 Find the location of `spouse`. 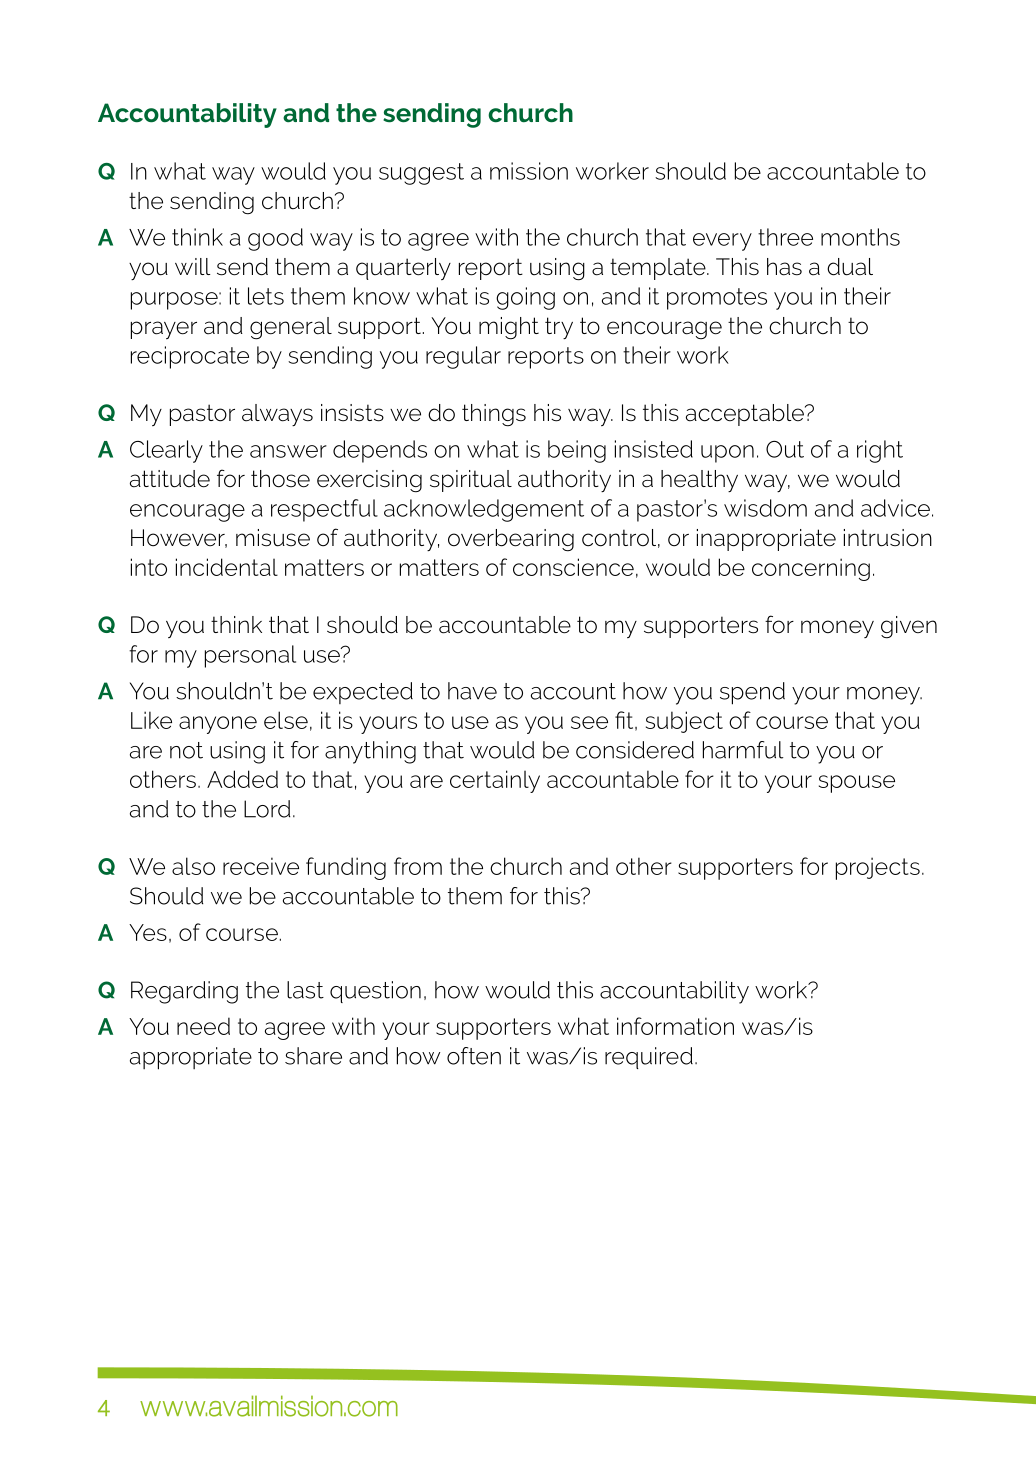

spouse is located at coordinates (857, 784).
